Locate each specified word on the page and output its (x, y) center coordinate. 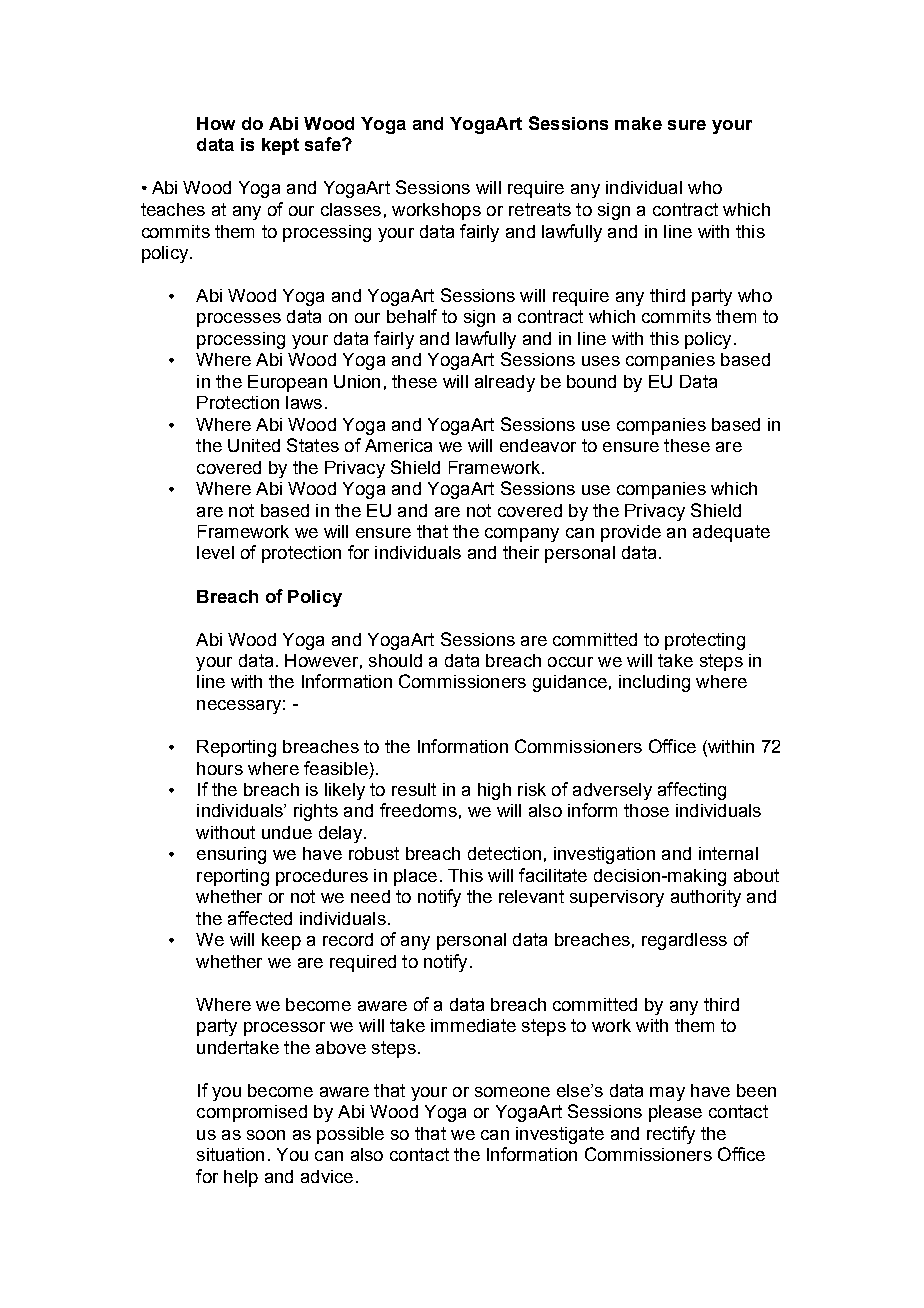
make (638, 123)
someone (512, 1092)
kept (280, 146)
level (215, 552)
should (395, 660)
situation (230, 1154)
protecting (705, 641)
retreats (540, 209)
